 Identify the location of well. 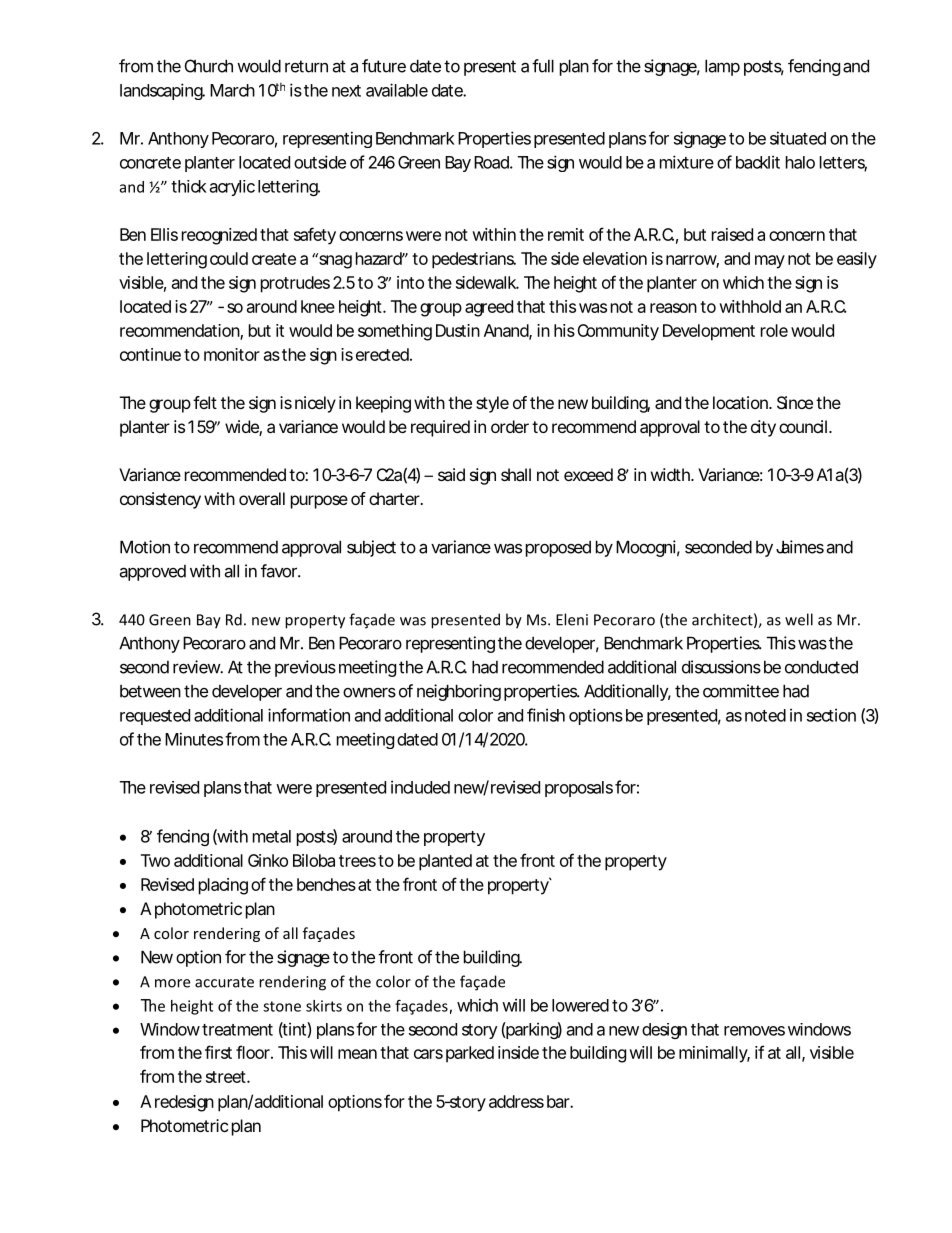
(799, 619).
